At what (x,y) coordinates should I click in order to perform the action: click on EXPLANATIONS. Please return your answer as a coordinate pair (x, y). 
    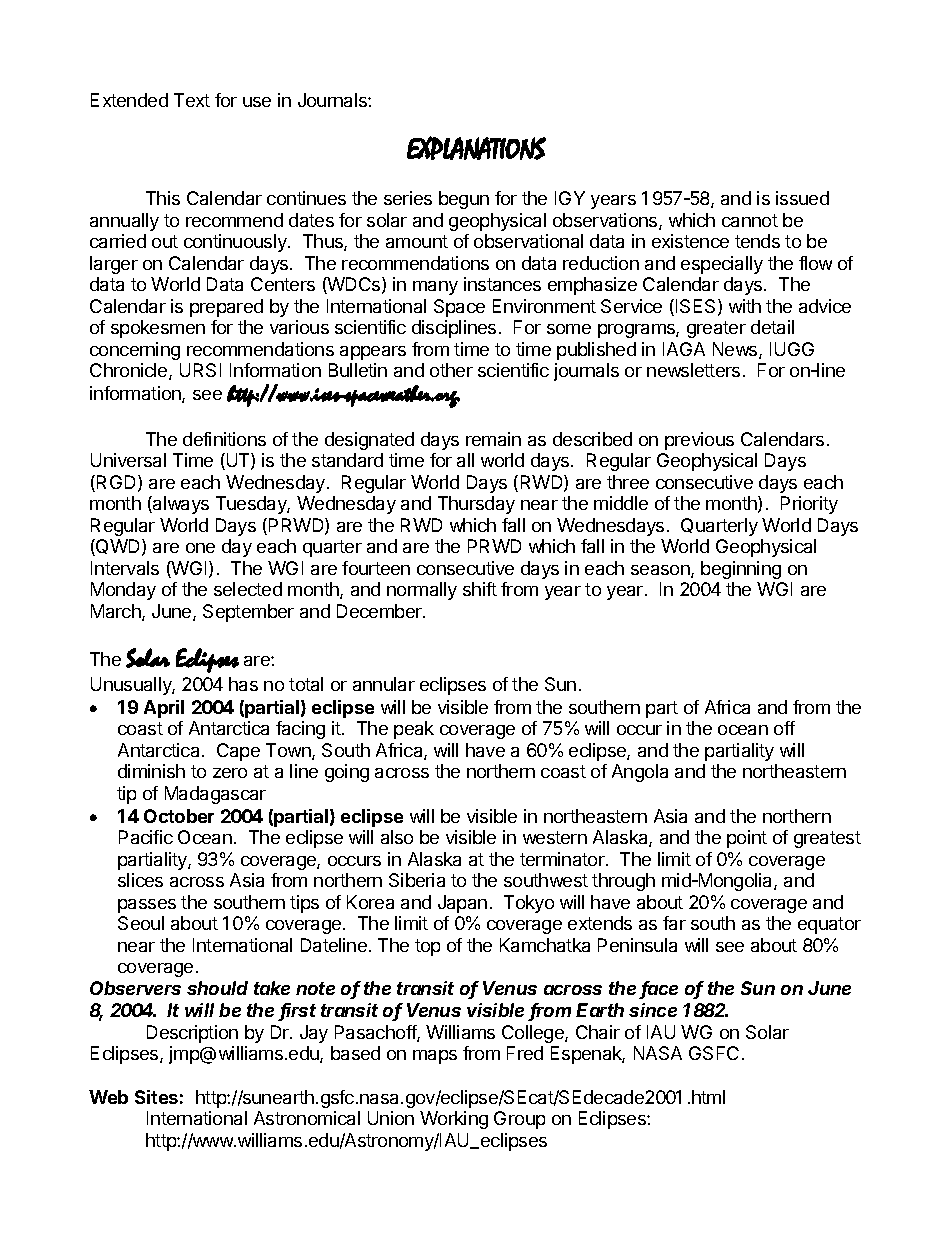
    Looking at the image, I should click on (476, 148).
